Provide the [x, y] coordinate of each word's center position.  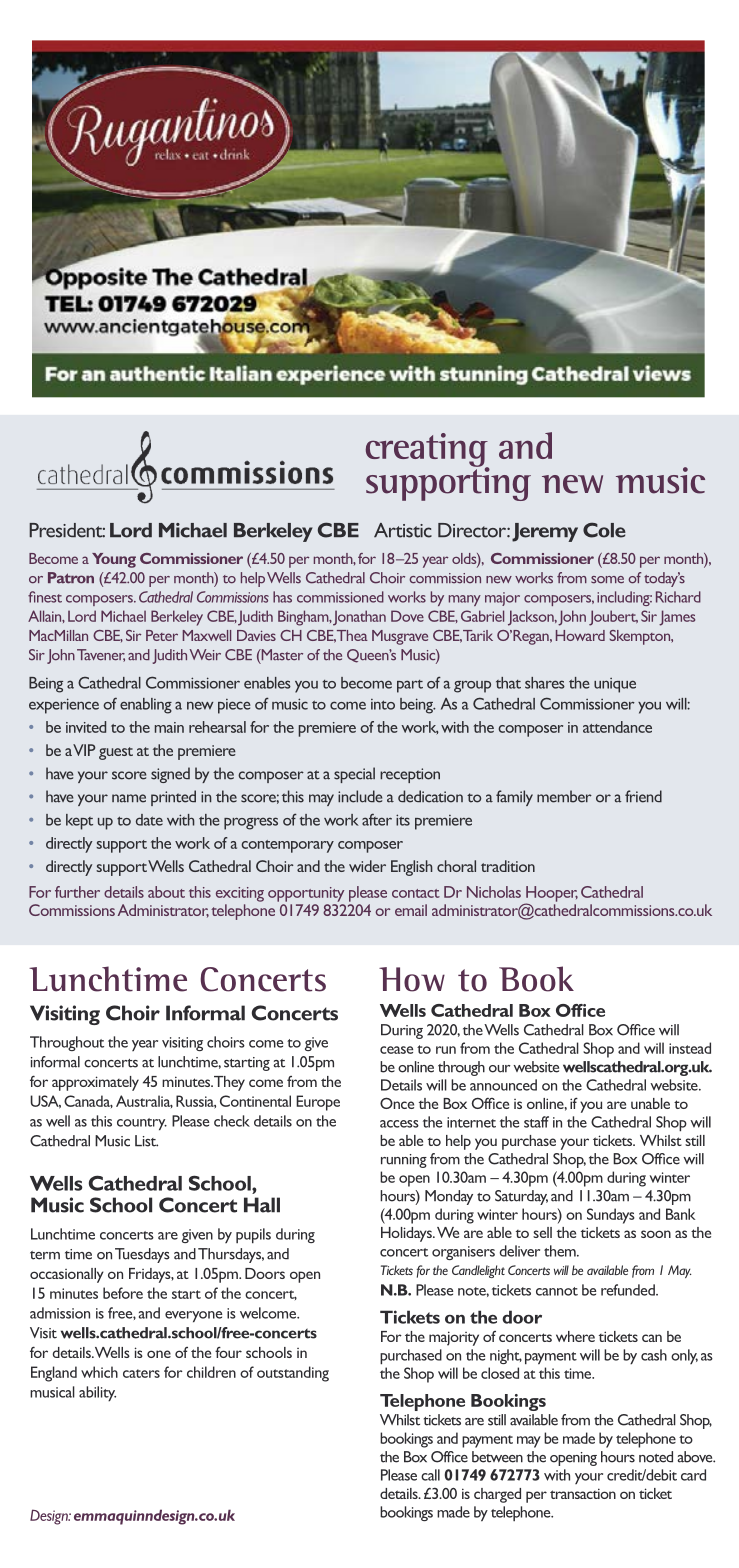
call [430, 1475]
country [142, 1124]
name [129, 798]
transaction [583, 1493]
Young [114, 560]
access [399, 1124]
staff [536, 1122]
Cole [604, 530]
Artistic [403, 530]
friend [643, 796]
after [377, 819]
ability [97, 1394]
